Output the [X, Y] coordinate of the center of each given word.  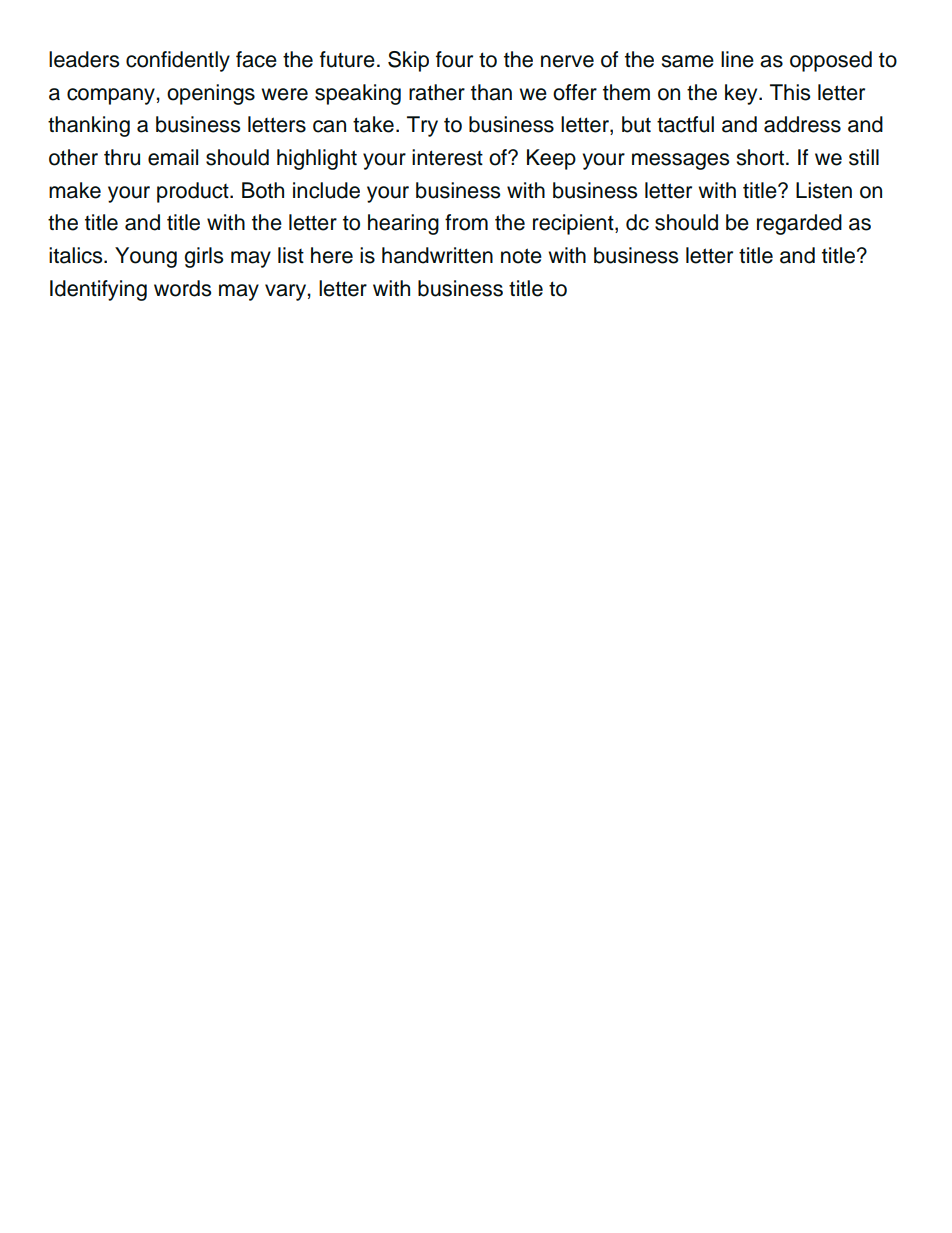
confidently [178, 61]
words [182, 288]
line [737, 59]
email [173, 157]
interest [447, 157]
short [760, 157]
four [454, 59]
